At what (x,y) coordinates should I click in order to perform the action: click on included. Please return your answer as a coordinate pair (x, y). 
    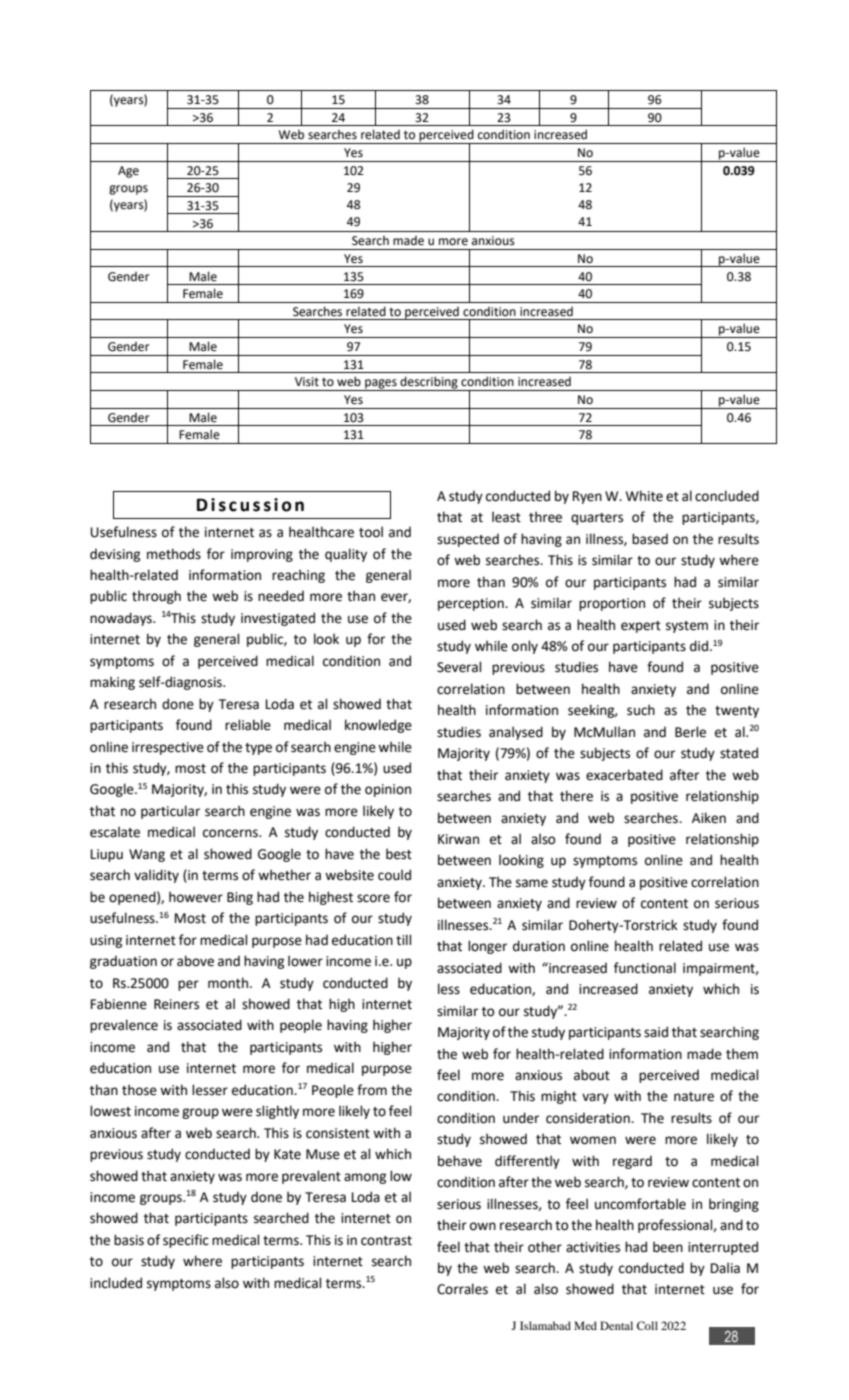
    Looking at the image, I should click on (116, 1283).
